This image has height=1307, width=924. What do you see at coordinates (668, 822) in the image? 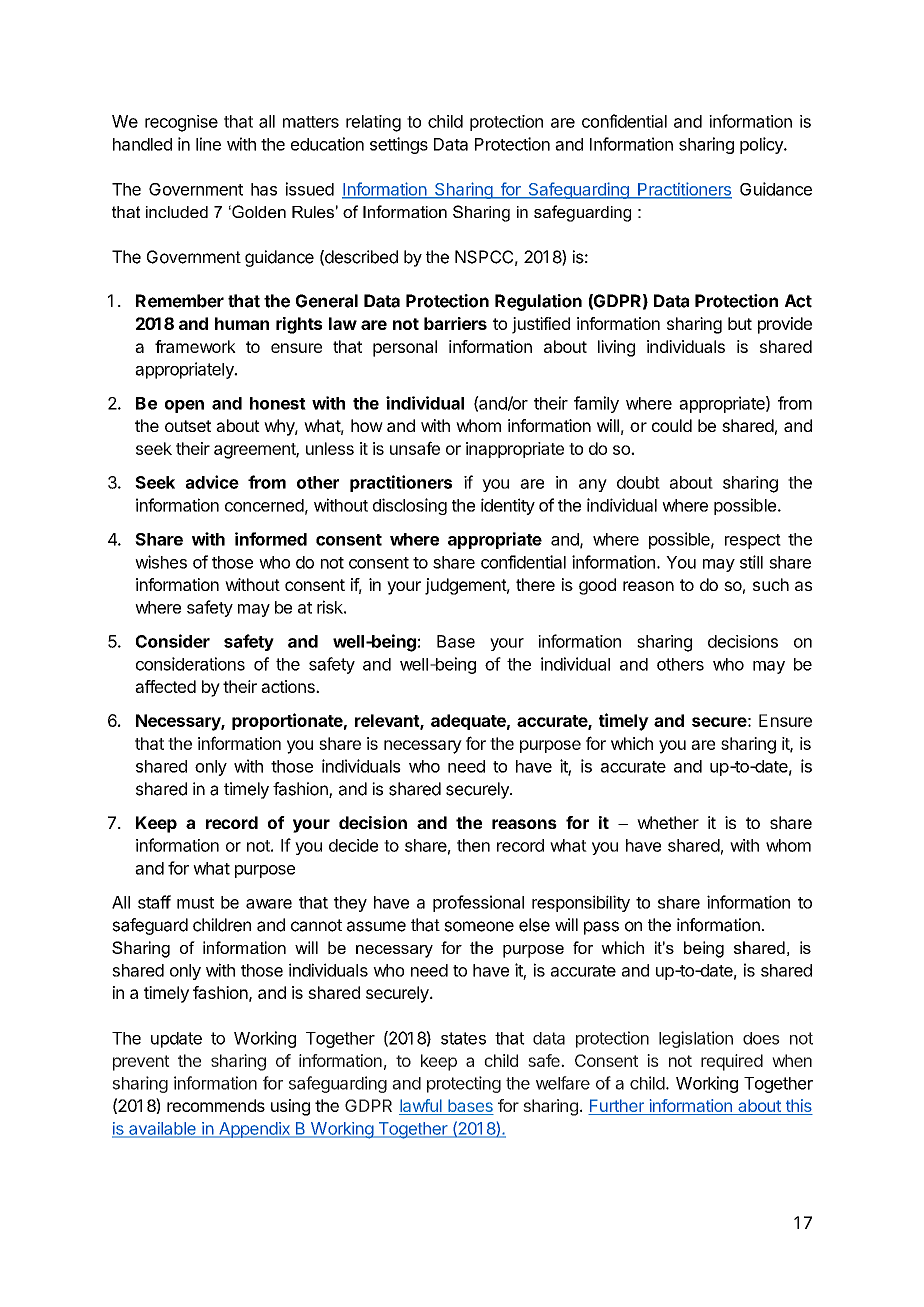
I see `whether` at bounding box center [668, 822].
